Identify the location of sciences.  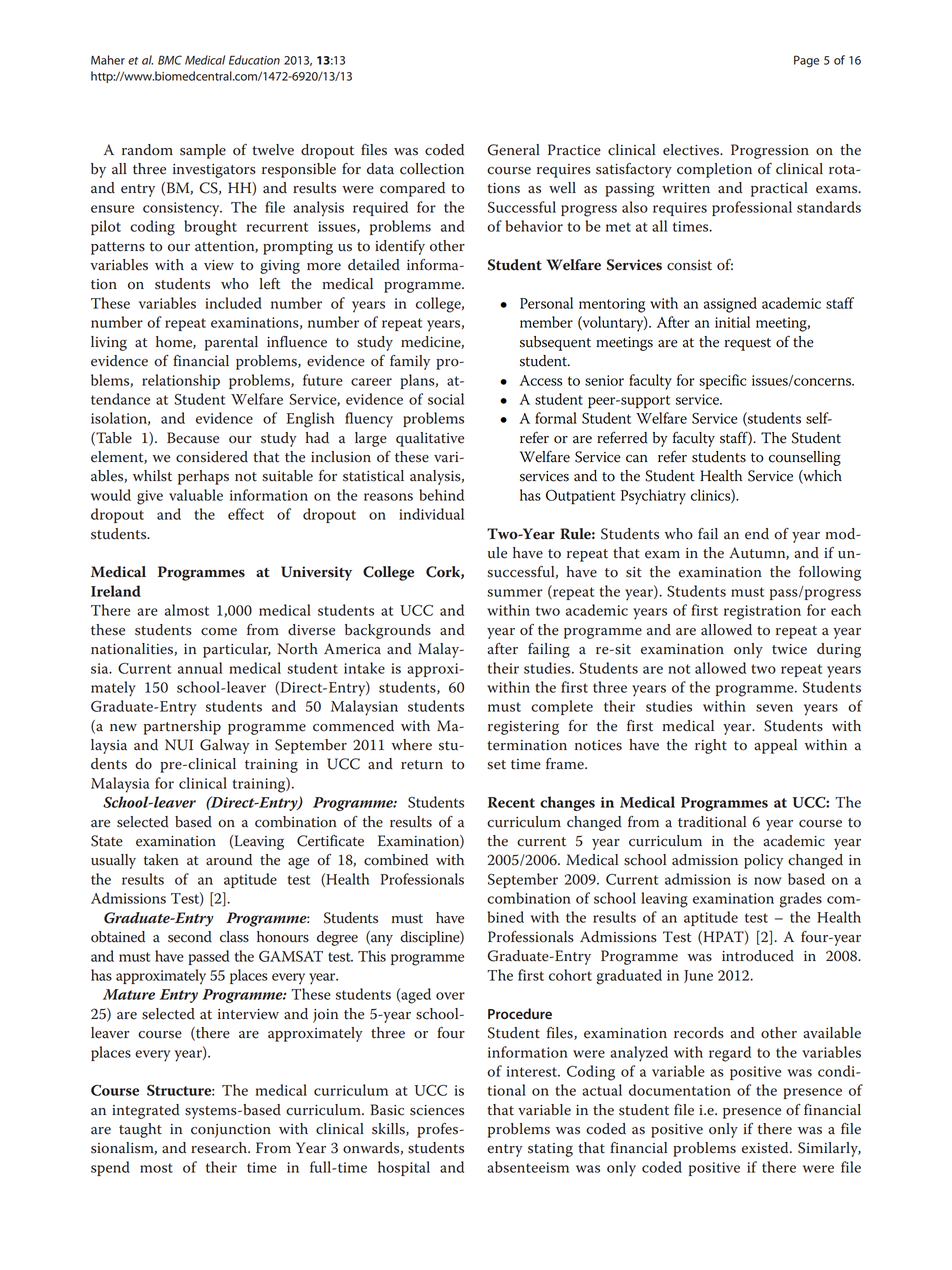
(437, 1110).
